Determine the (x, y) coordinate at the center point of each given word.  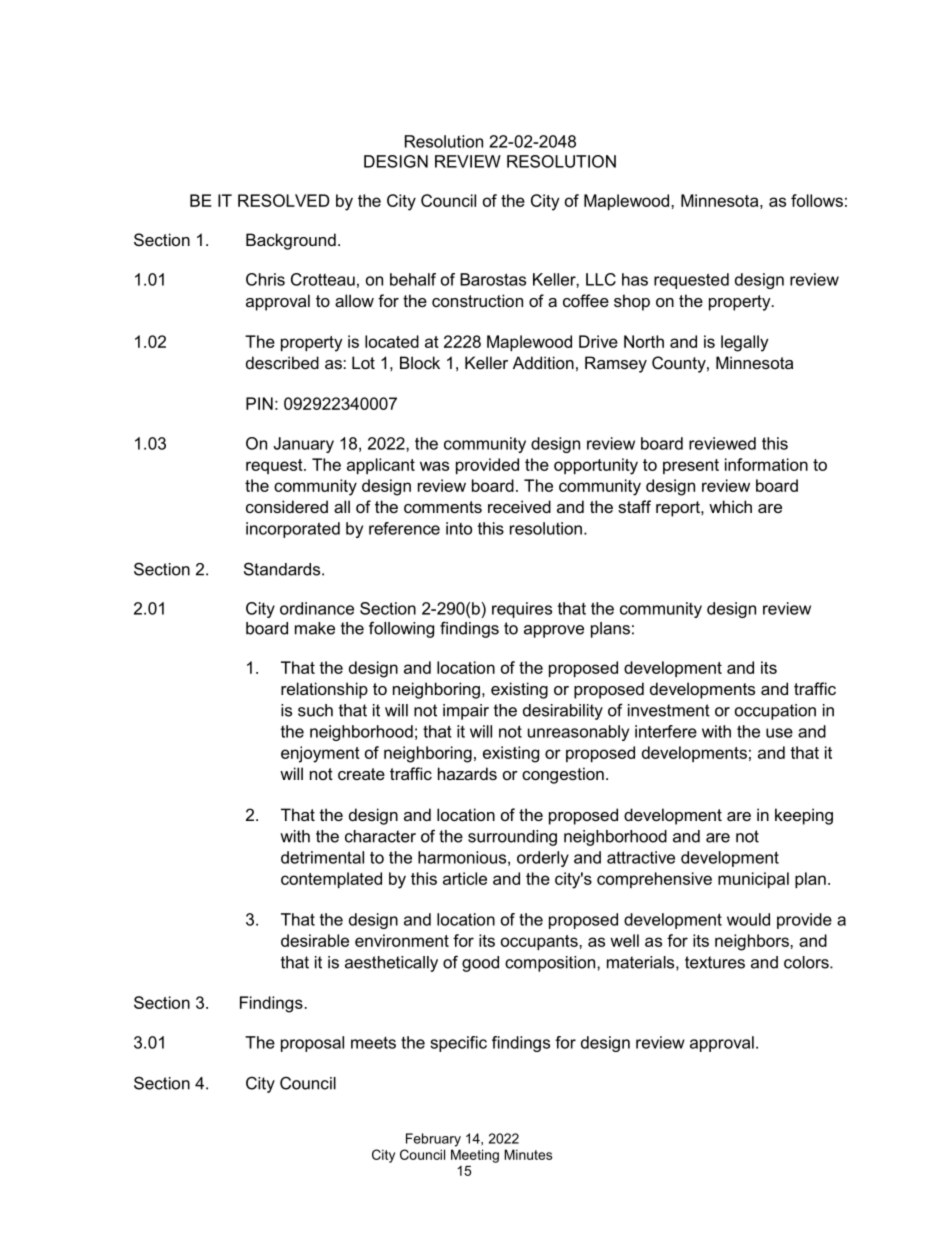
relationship (324, 690)
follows (817, 200)
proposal (312, 1044)
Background (291, 241)
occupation (775, 712)
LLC (601, 279)
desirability (563, 712)
